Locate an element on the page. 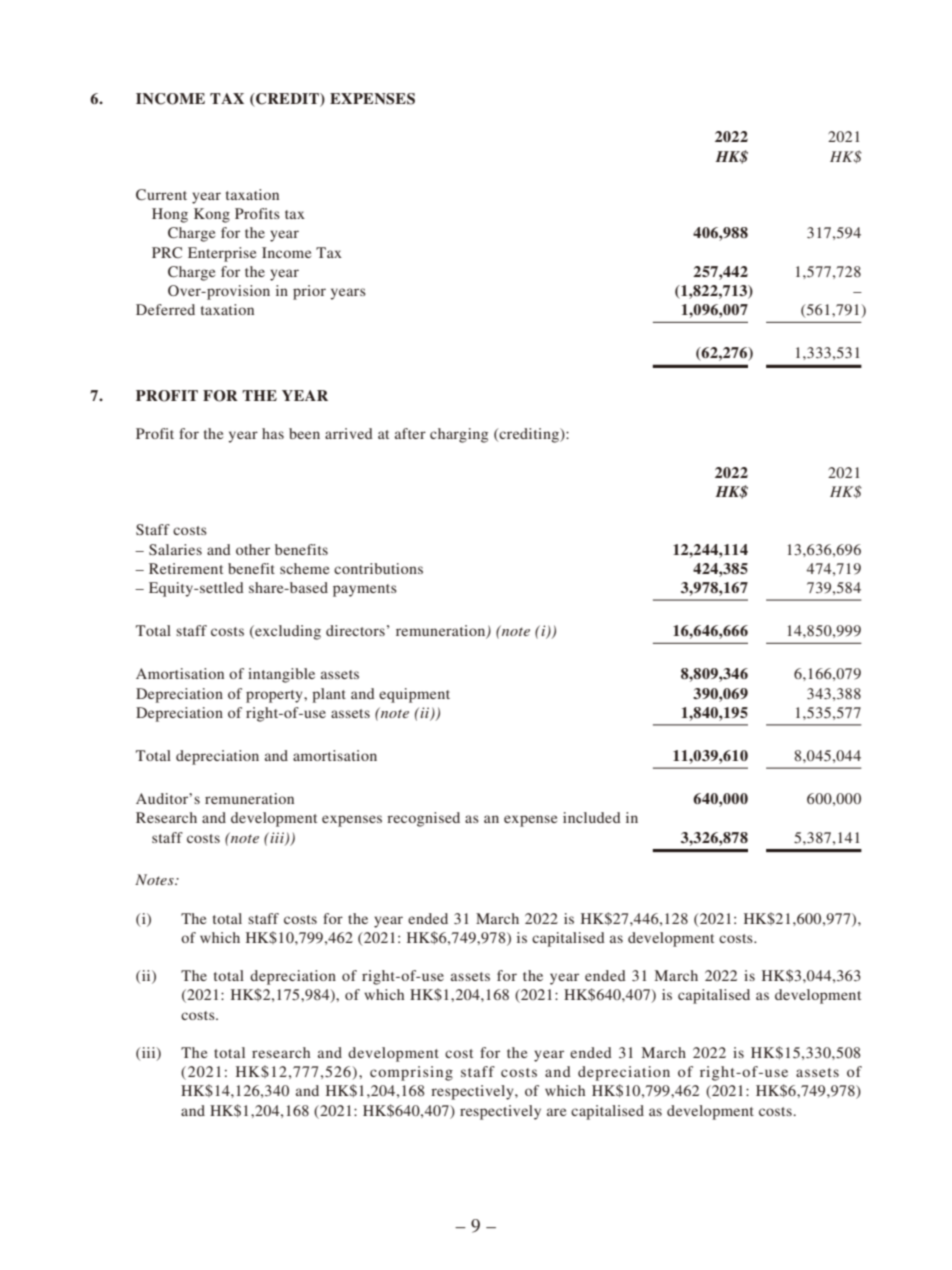 The height and width of the document is (1270, 952). Kong is located at coordinates (212, 215).
